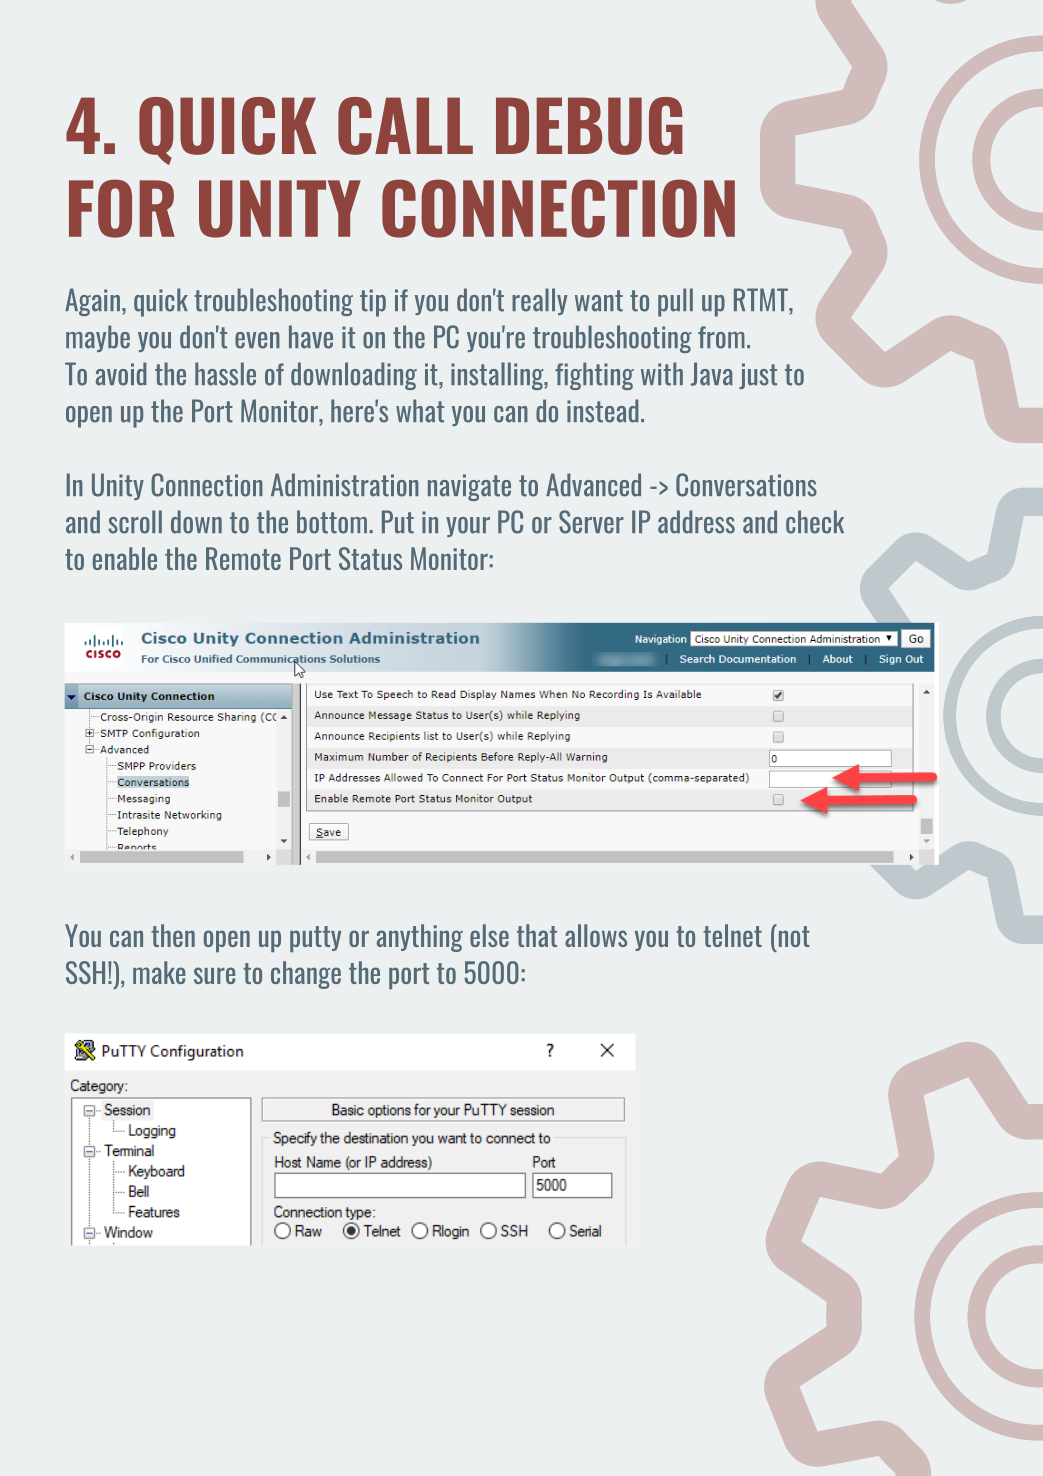  Describe the element at coordinates (420, 411) in the screenshot. I see `what` at that location.
